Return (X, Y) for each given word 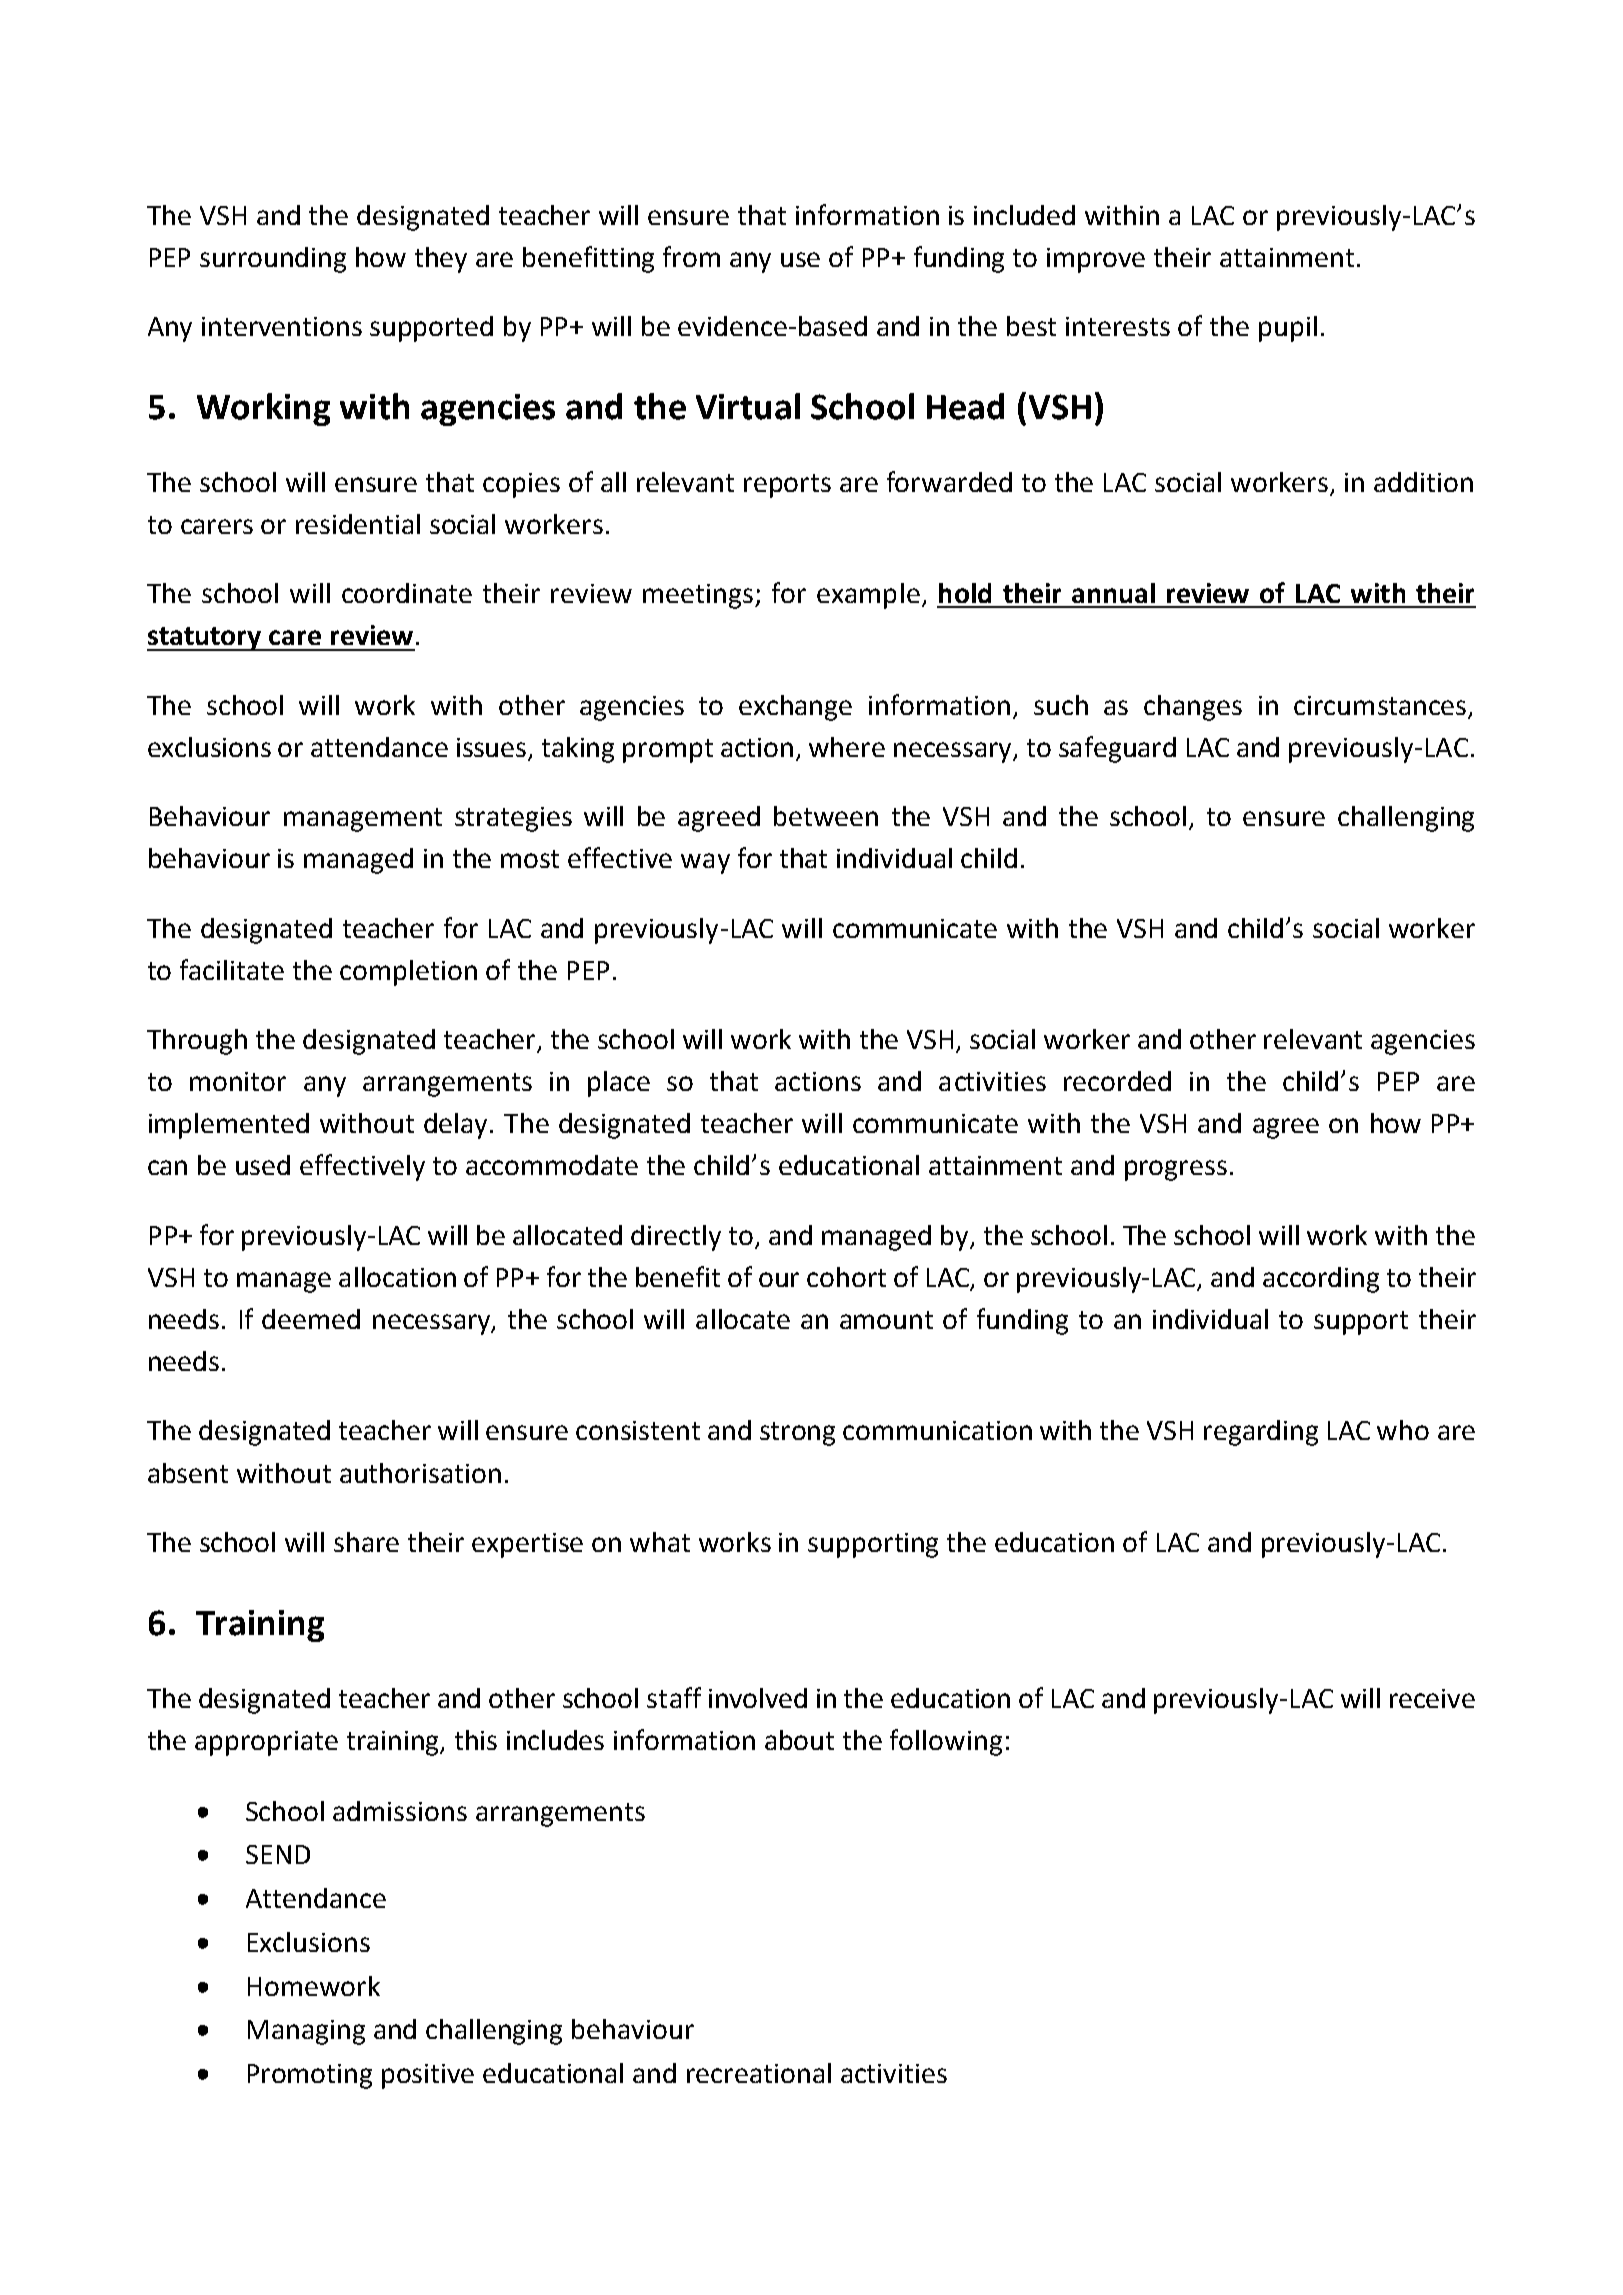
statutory (206, 639)
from (691, 256)
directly (676, 1238)
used (263, 1165)
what (660, 1542)
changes (1193, 708)
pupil (1288, 329)
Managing (306, 2032)
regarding (1261, 1433)
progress (1176, 1170)
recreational (759, 2073)
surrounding (273, 260)
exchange (795, 708)
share (366, 1542)
